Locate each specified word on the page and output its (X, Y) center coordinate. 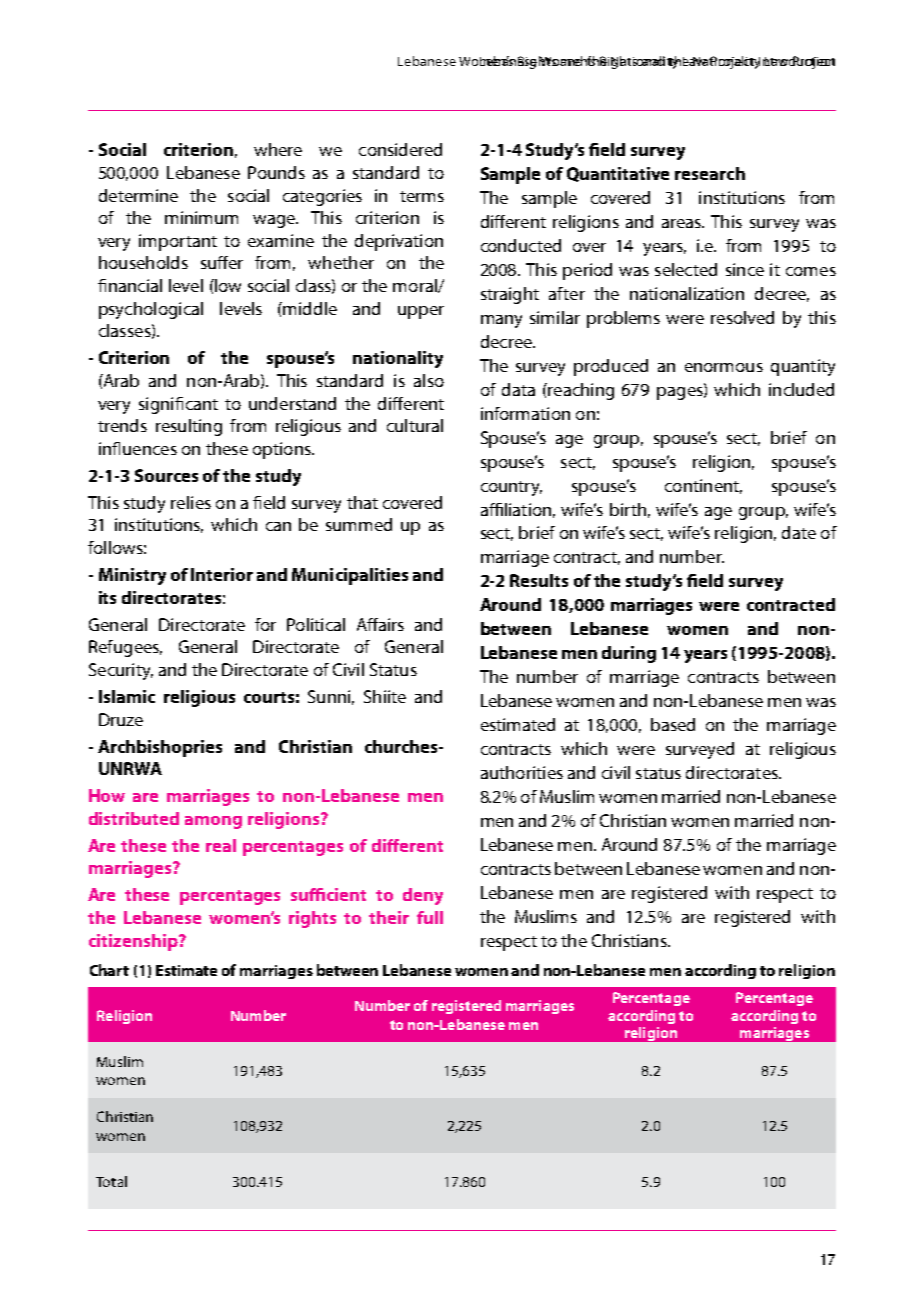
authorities (522, 772)
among (213, 822)
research (710, 173)
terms (422, 196)
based (673, 724)
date (799, 532)
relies (191, 502)
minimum (201, 217)
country (511, 488)
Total (111, 1181)
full (430, 917)
